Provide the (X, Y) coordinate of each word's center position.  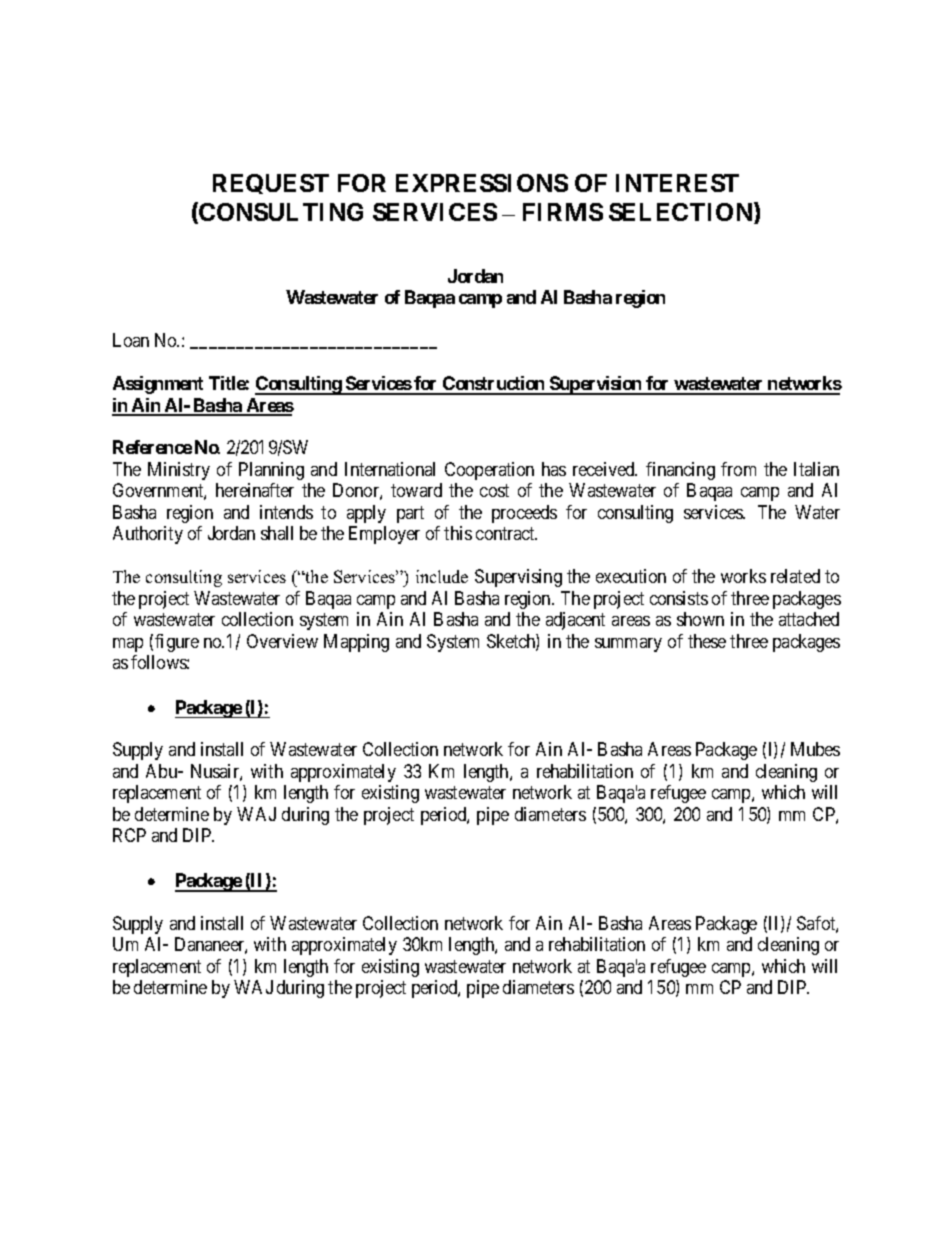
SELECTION (682, 213)
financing (680, 471)
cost (494, 490)
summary (628, 645)
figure (177, 643)
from (738, 469)
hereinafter (255, 490)
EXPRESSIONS (482, 183)
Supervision (596, 385)
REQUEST (271, 184)
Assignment (158, 385)
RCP (129, 835)
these (707, 641)
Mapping (356, 643)
